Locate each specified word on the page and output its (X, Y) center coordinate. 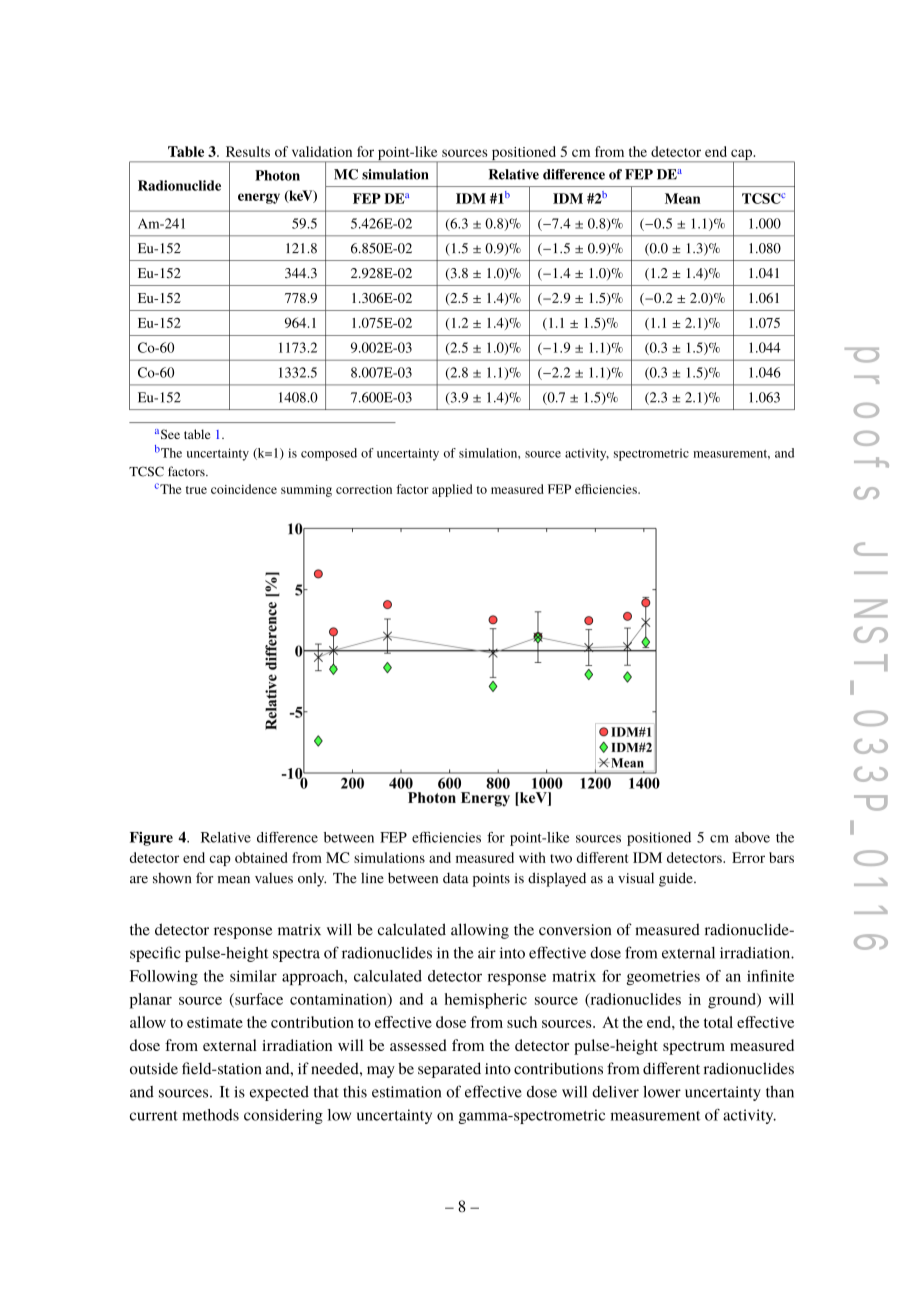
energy (259, 198)
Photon (277, 175)
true (196, 490)
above (752, 837)
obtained (261, 857)
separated (449, 1070)
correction (364, 489)
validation (322, 151)
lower (662, 1092)
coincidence (244, 489)
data (456, 878)
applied (452, 490)
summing (306, 491)
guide (677, 879)
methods (210, 1115)
